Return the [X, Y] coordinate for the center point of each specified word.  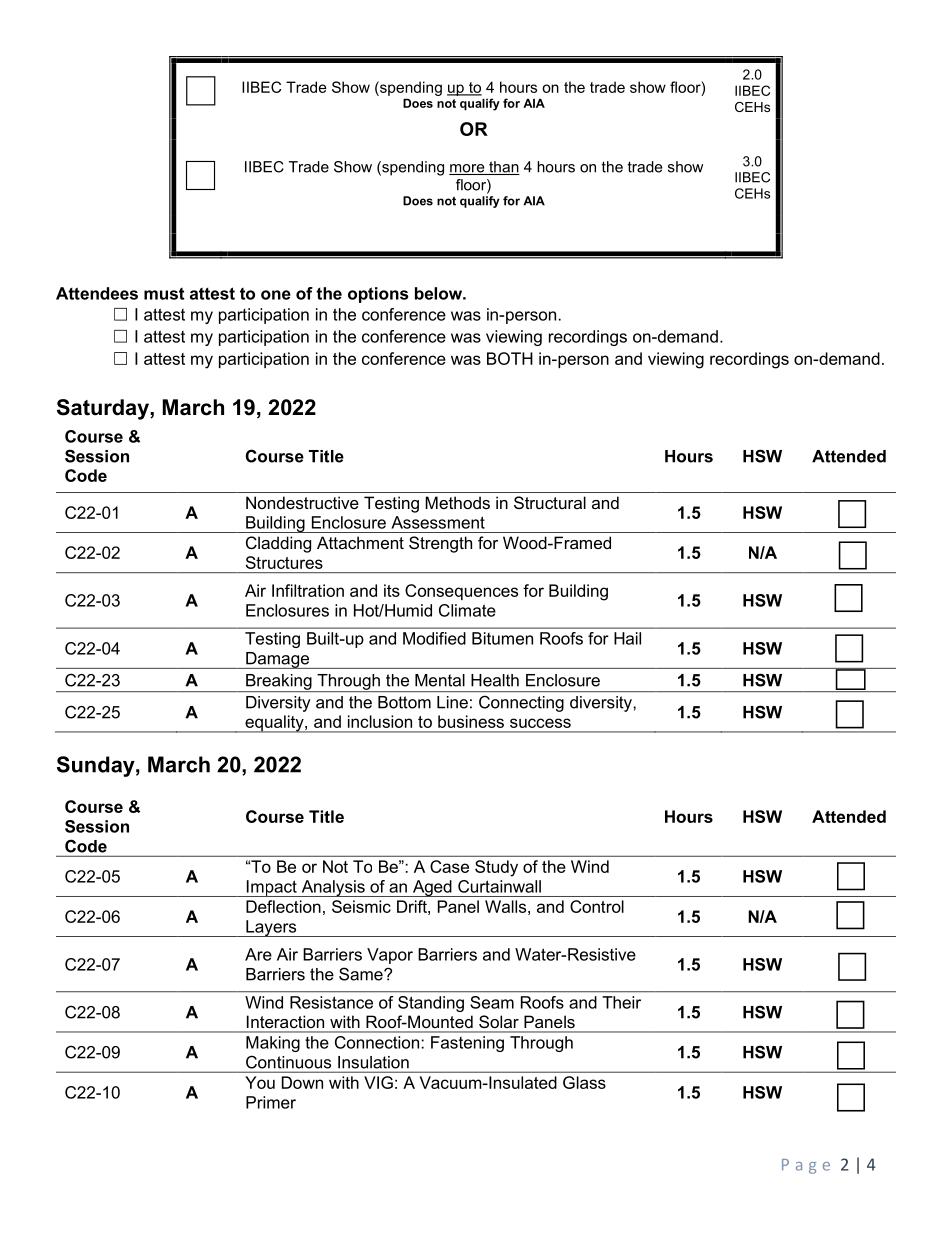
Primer [271, 1102]
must [164, 293]
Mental [440, 680]
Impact [271, 888]
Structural [550, 502]
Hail [627, 638]
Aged [432, 888]
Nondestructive [302, 502]
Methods [457, 502]
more [468, 169]
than [503, 168]
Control [597, 906]
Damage [277, 660]
